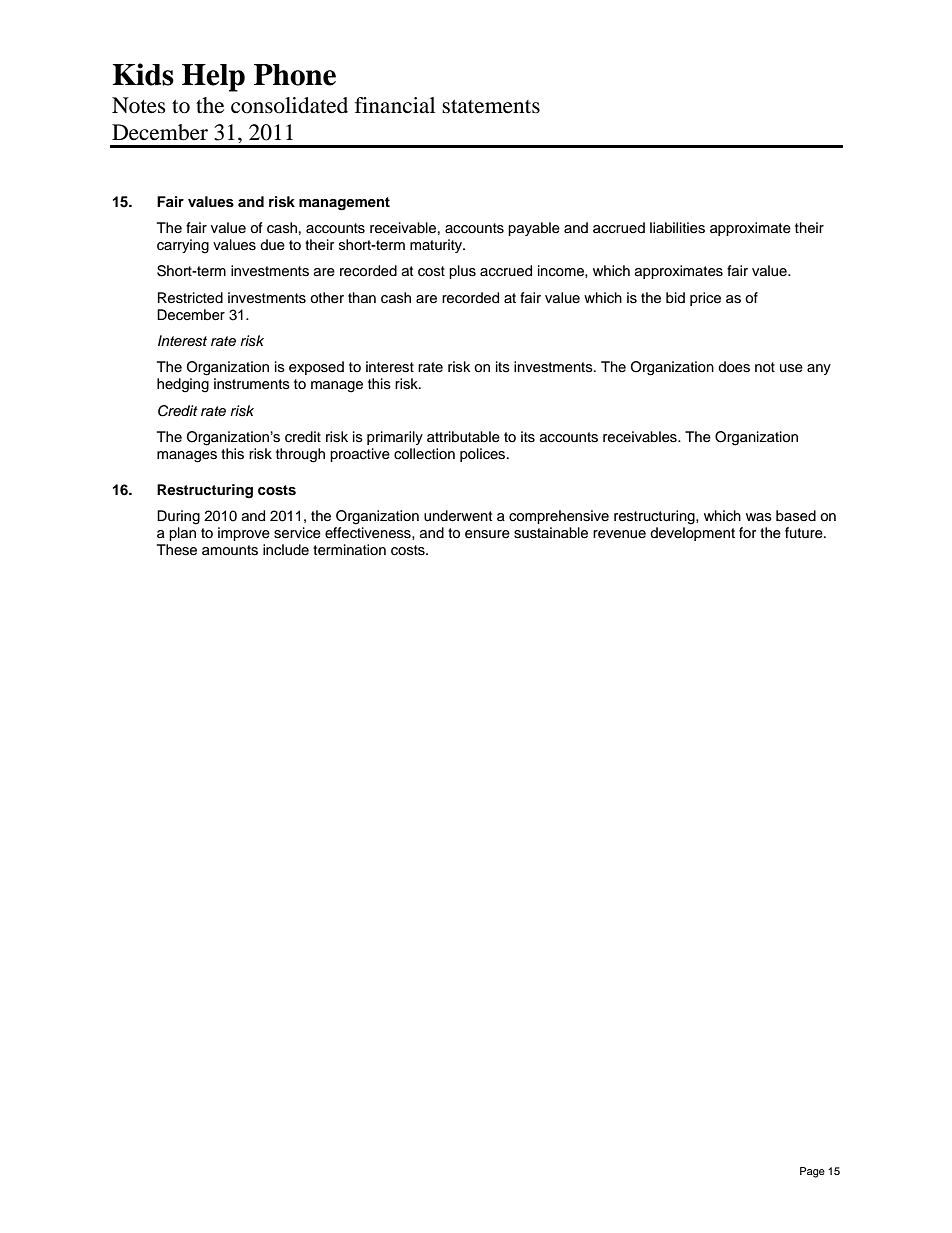  Describe the element at coordinates (491, 107) in the image. I see `statements` at that location.
